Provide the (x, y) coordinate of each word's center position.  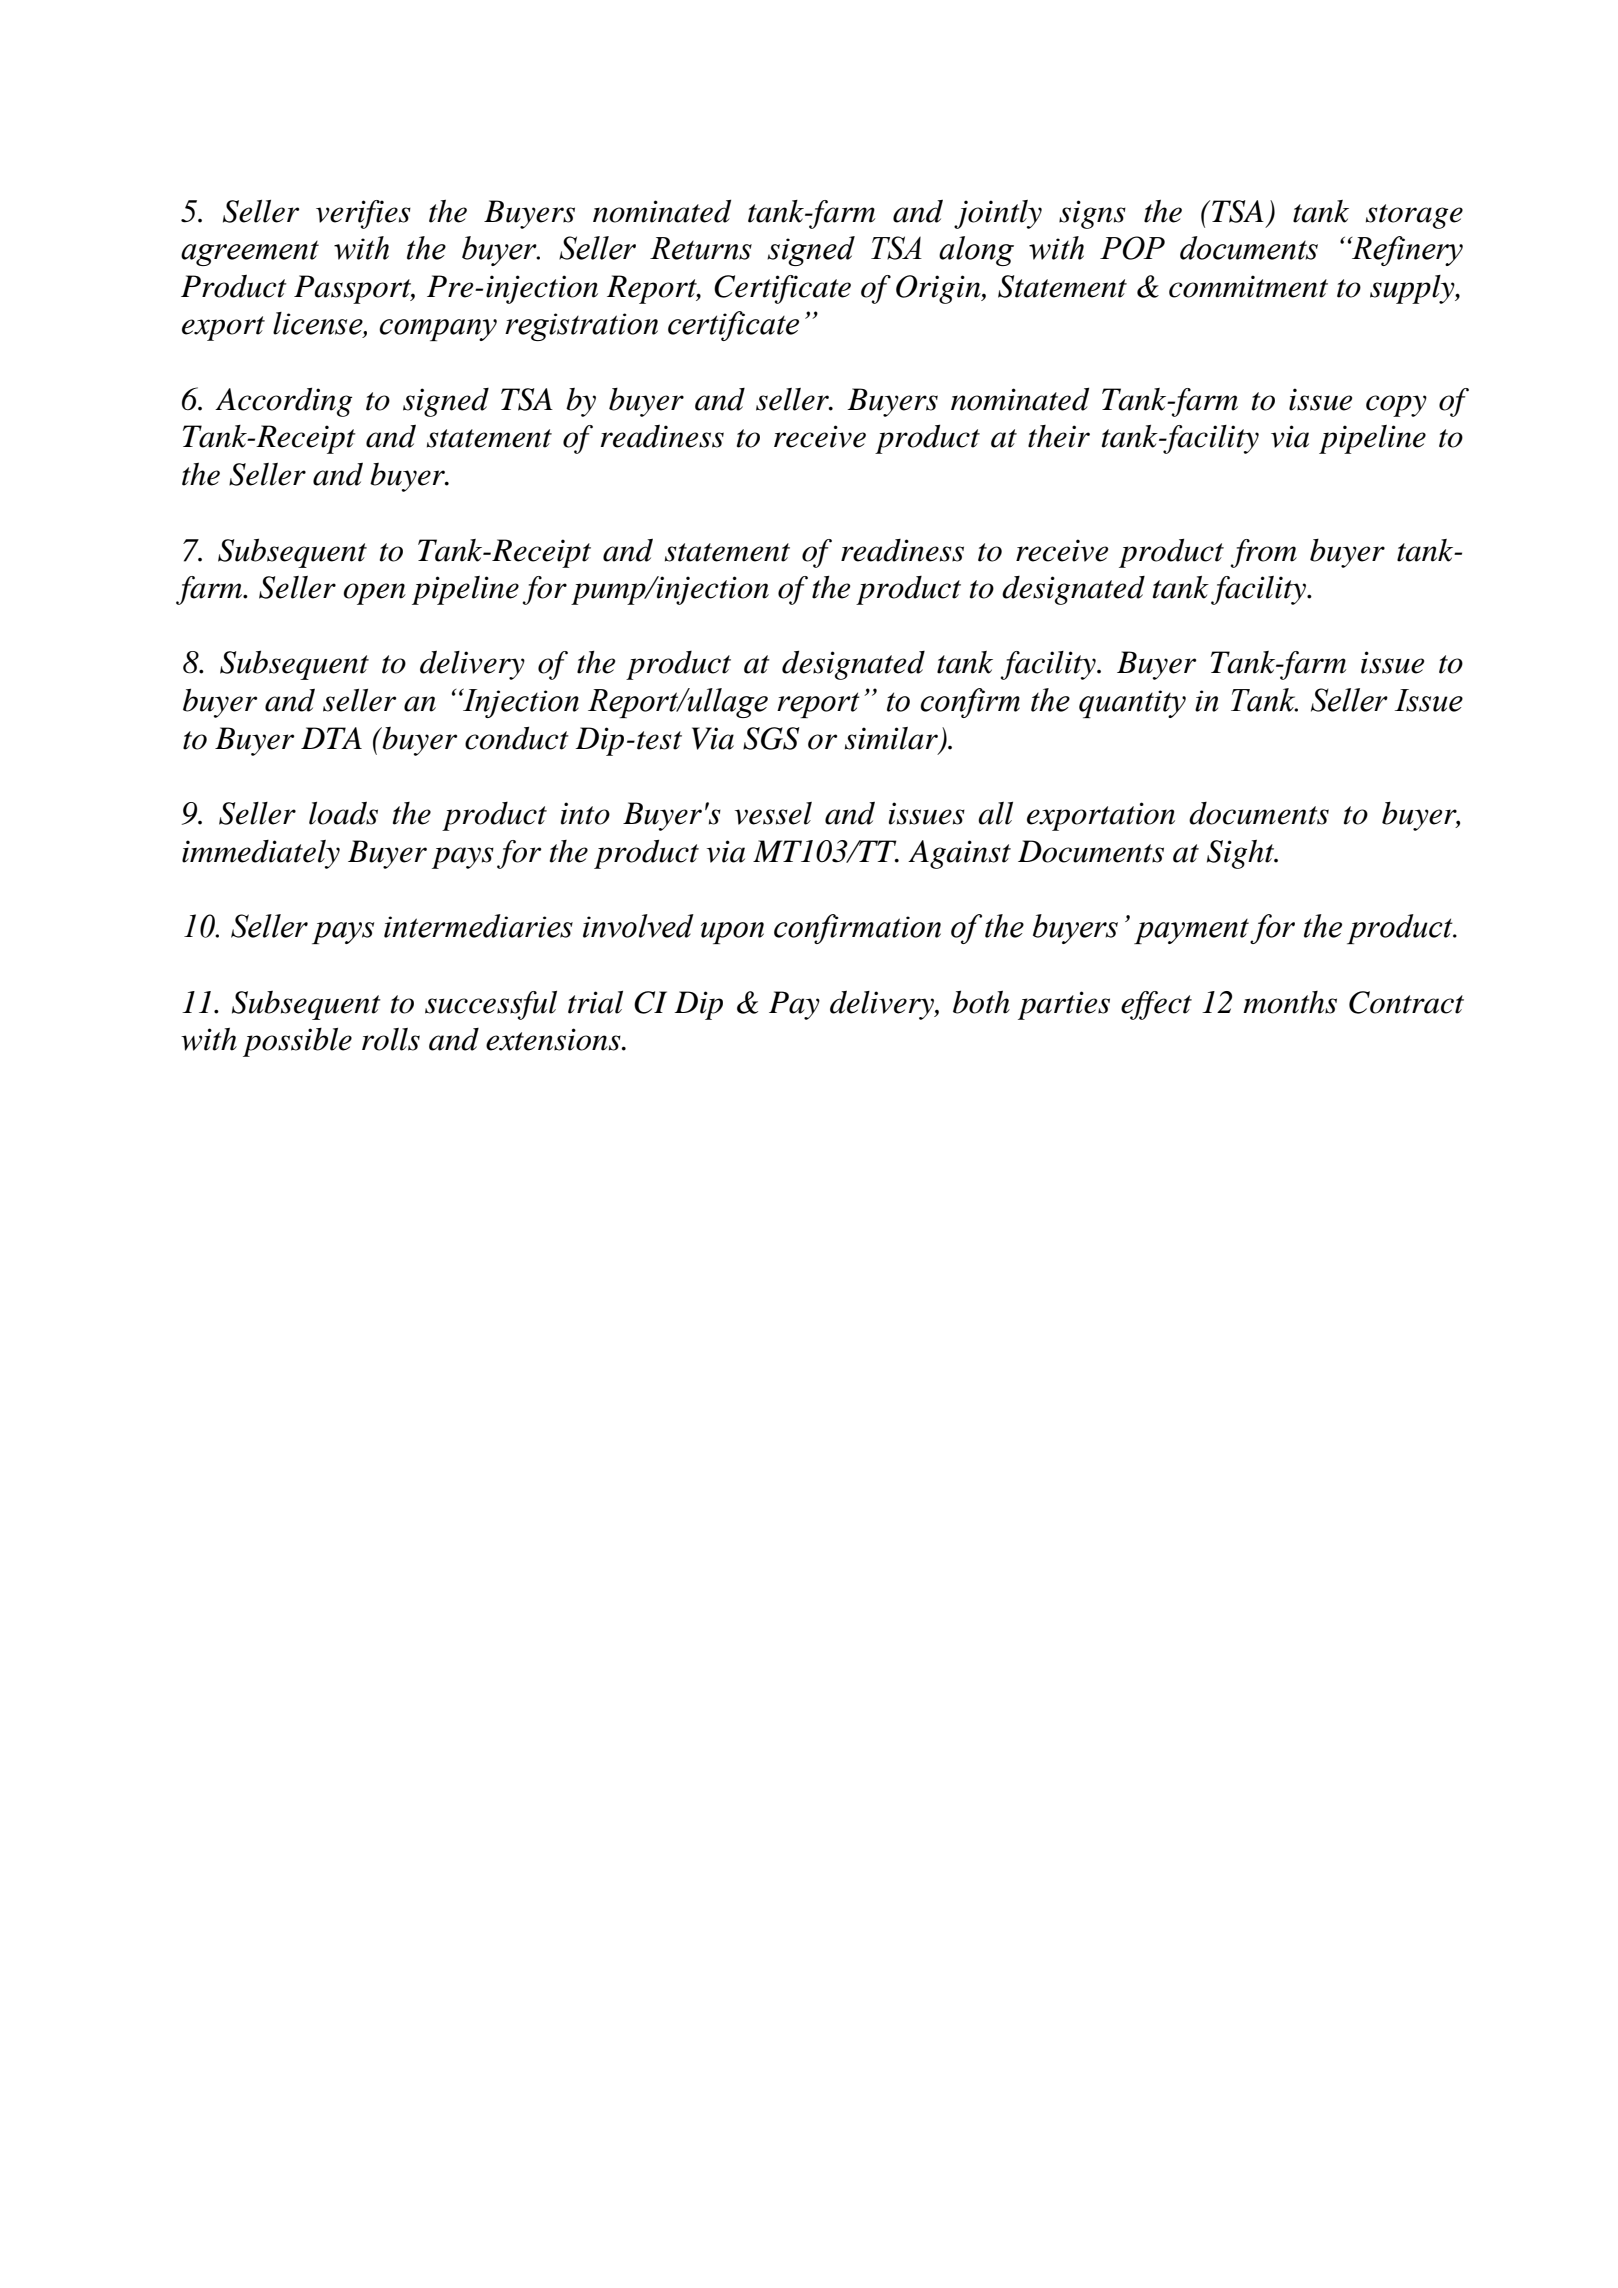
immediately (261, 854)
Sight (1242, 854)
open (374, 594)
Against (959, 854)
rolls (391, 1039)
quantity (1132, 704)
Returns (701, 248)
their (1059, 436)
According (283, 402)
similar (891, 738)
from (1263, 553)
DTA (331, 738)
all (995, 813)
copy (1396, 406)
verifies (363, 214)
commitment (1248, 286)
